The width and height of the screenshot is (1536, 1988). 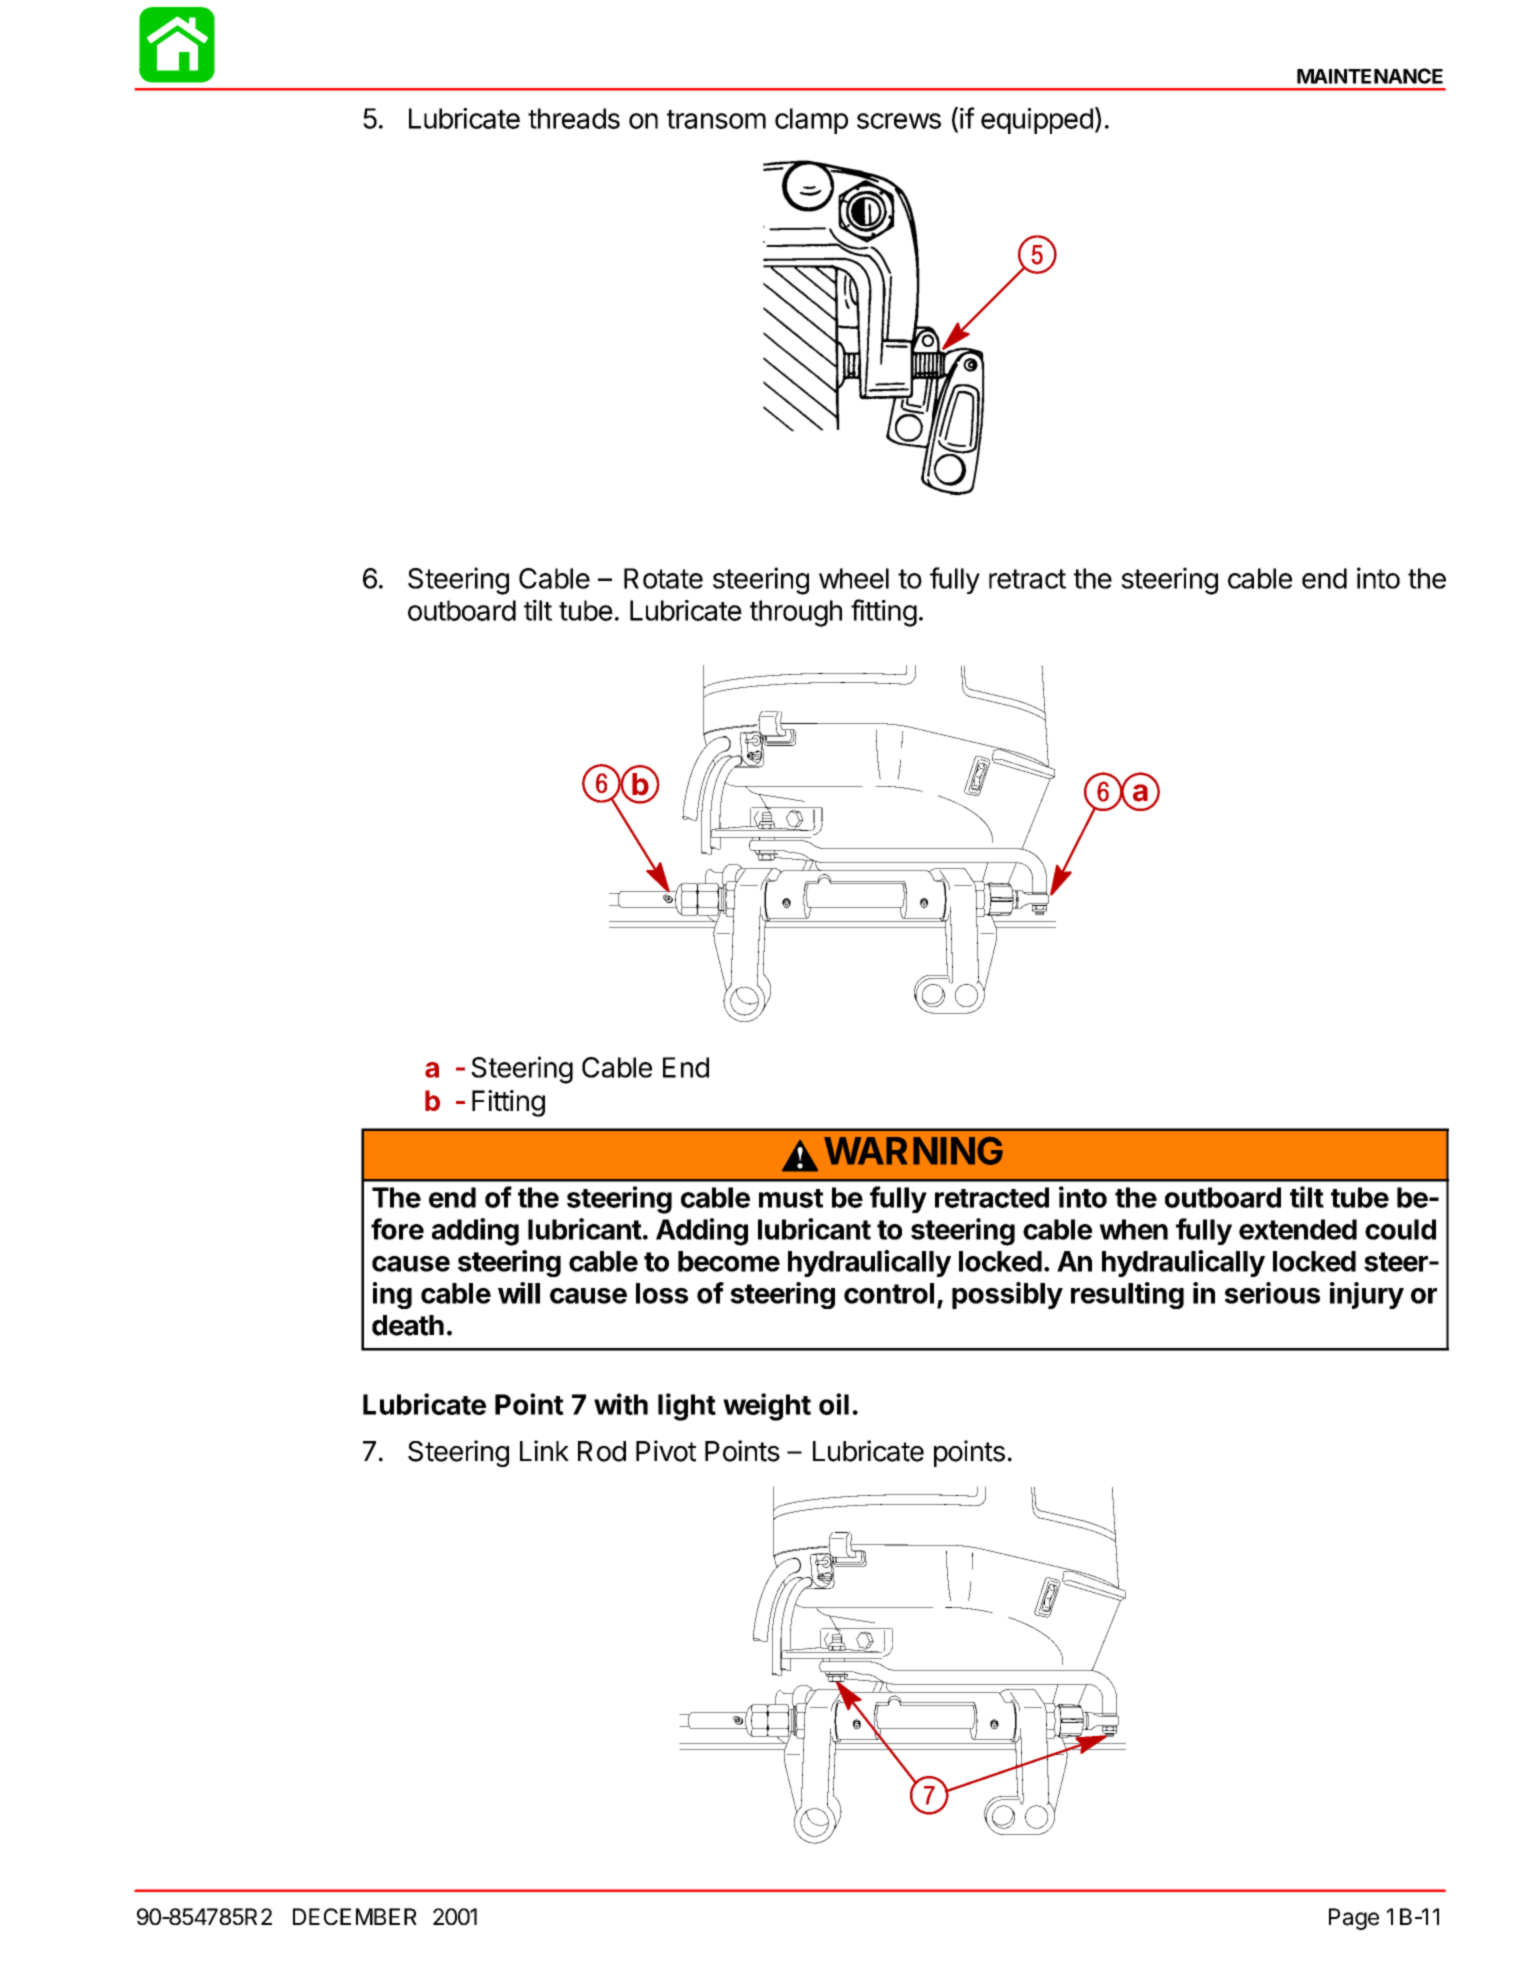 I want to click on control, so click(x=889, y=1293).
